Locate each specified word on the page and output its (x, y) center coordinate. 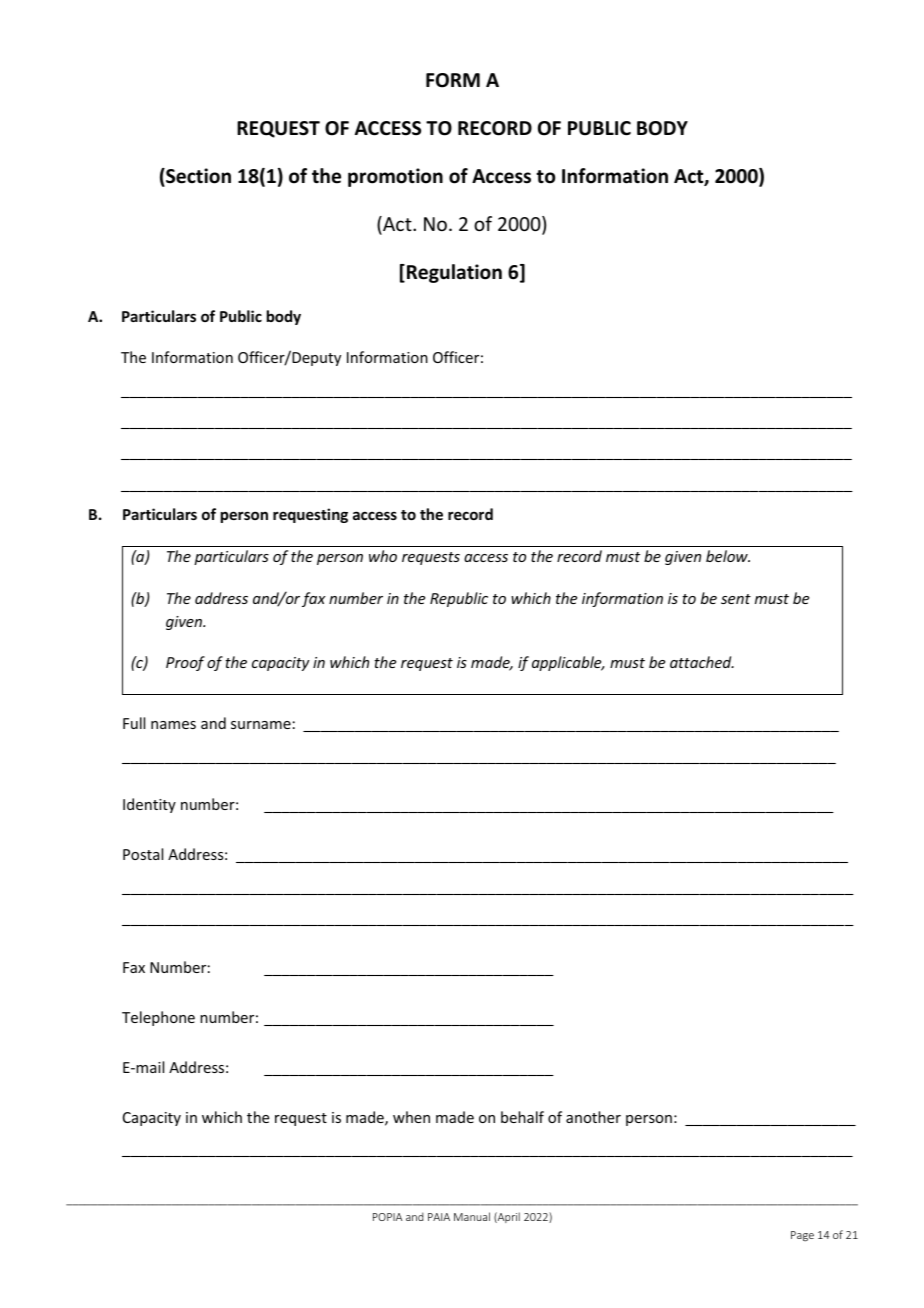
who (383, 556)
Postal (143, 854)
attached (702, 662)
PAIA (439, 1217)
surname (261, 725)
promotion (395, 177)
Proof (185, 663)
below (728, 556)
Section (197, 177)
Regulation (454, 273)
